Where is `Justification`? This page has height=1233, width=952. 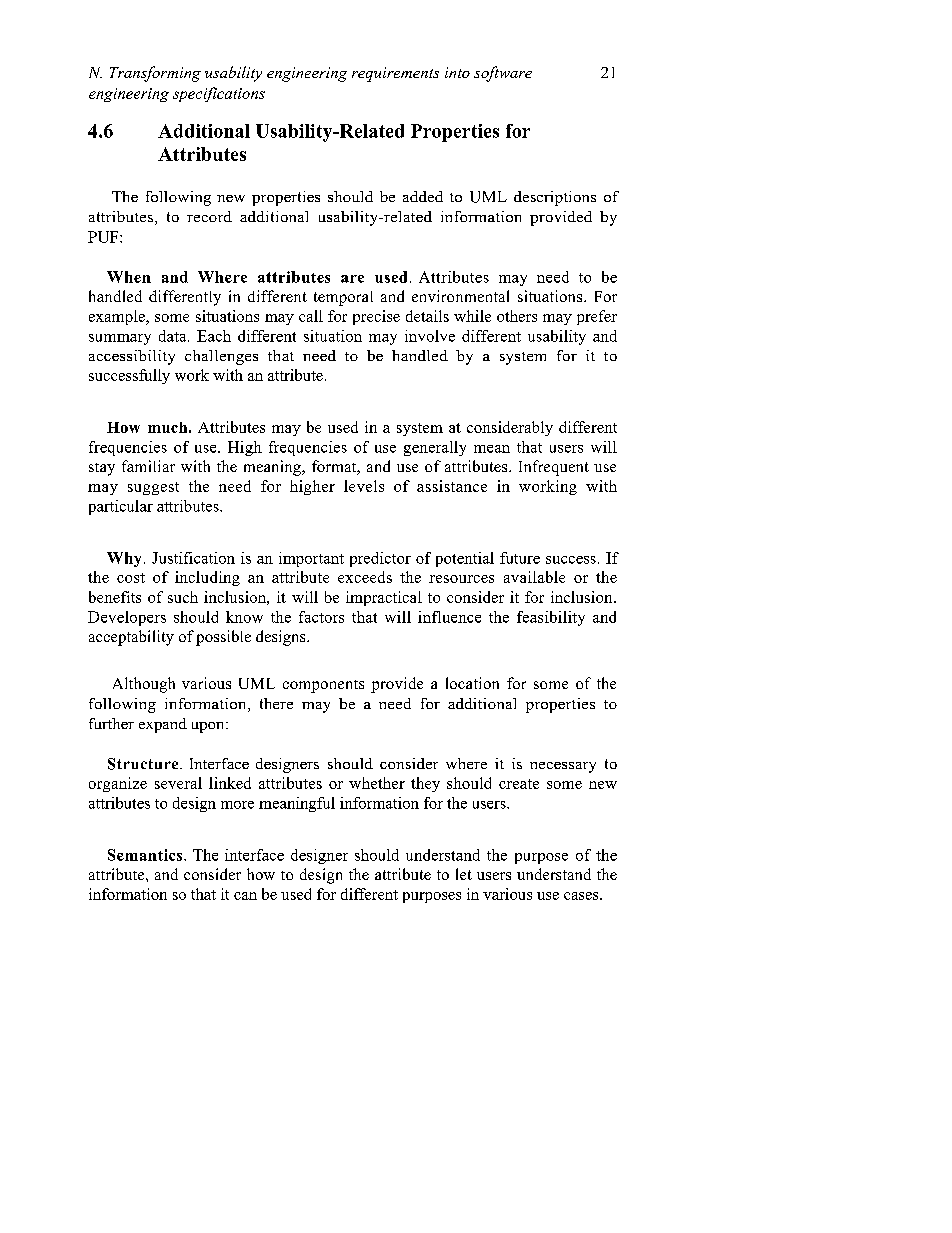 Justification is located at coordinates (193, 558).
